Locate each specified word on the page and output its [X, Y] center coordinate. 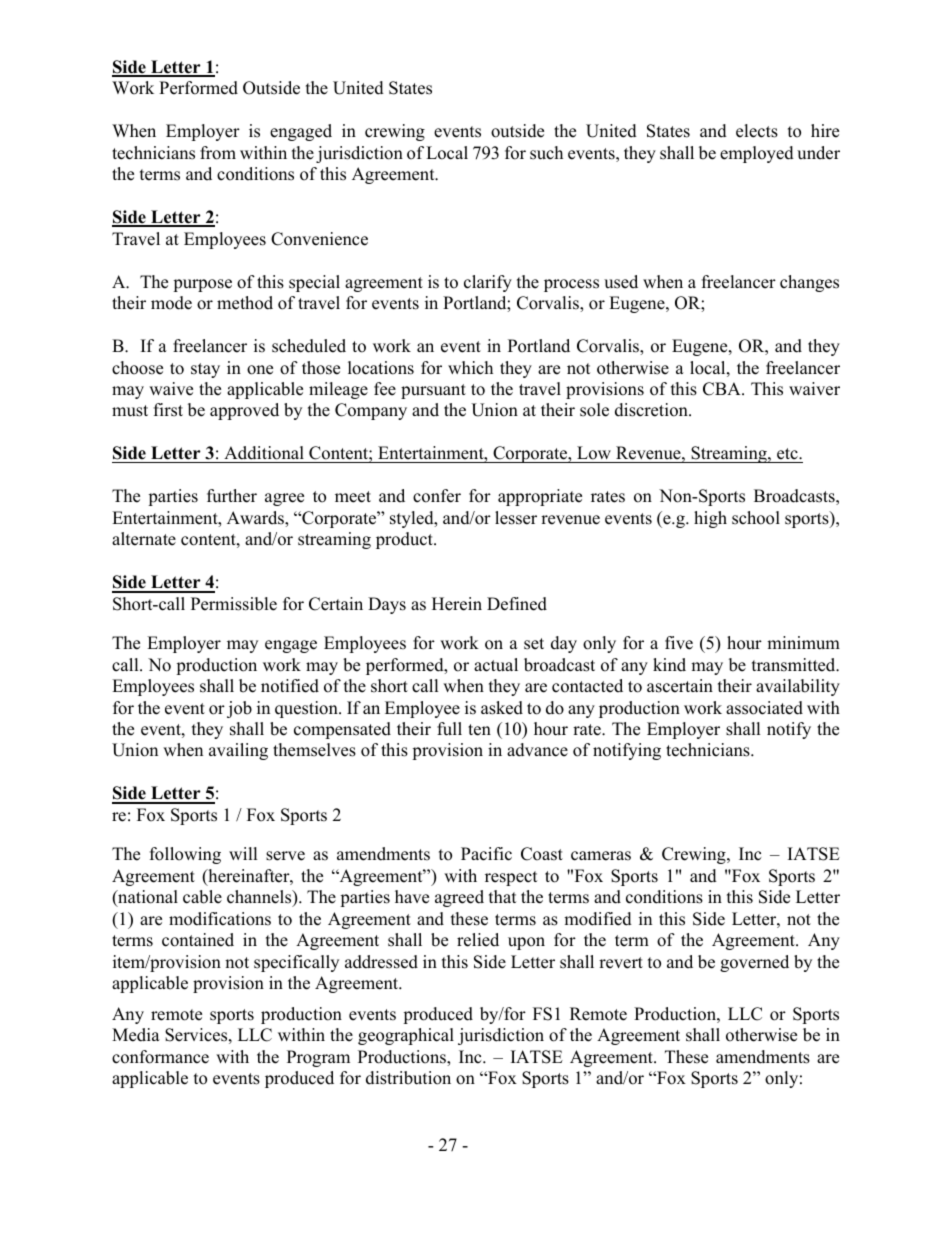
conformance [160, 1057]
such [546, 153]
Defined [517, 604]
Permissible [234, 604]
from [218, 153]
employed [757, 154]
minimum [803, 643]
